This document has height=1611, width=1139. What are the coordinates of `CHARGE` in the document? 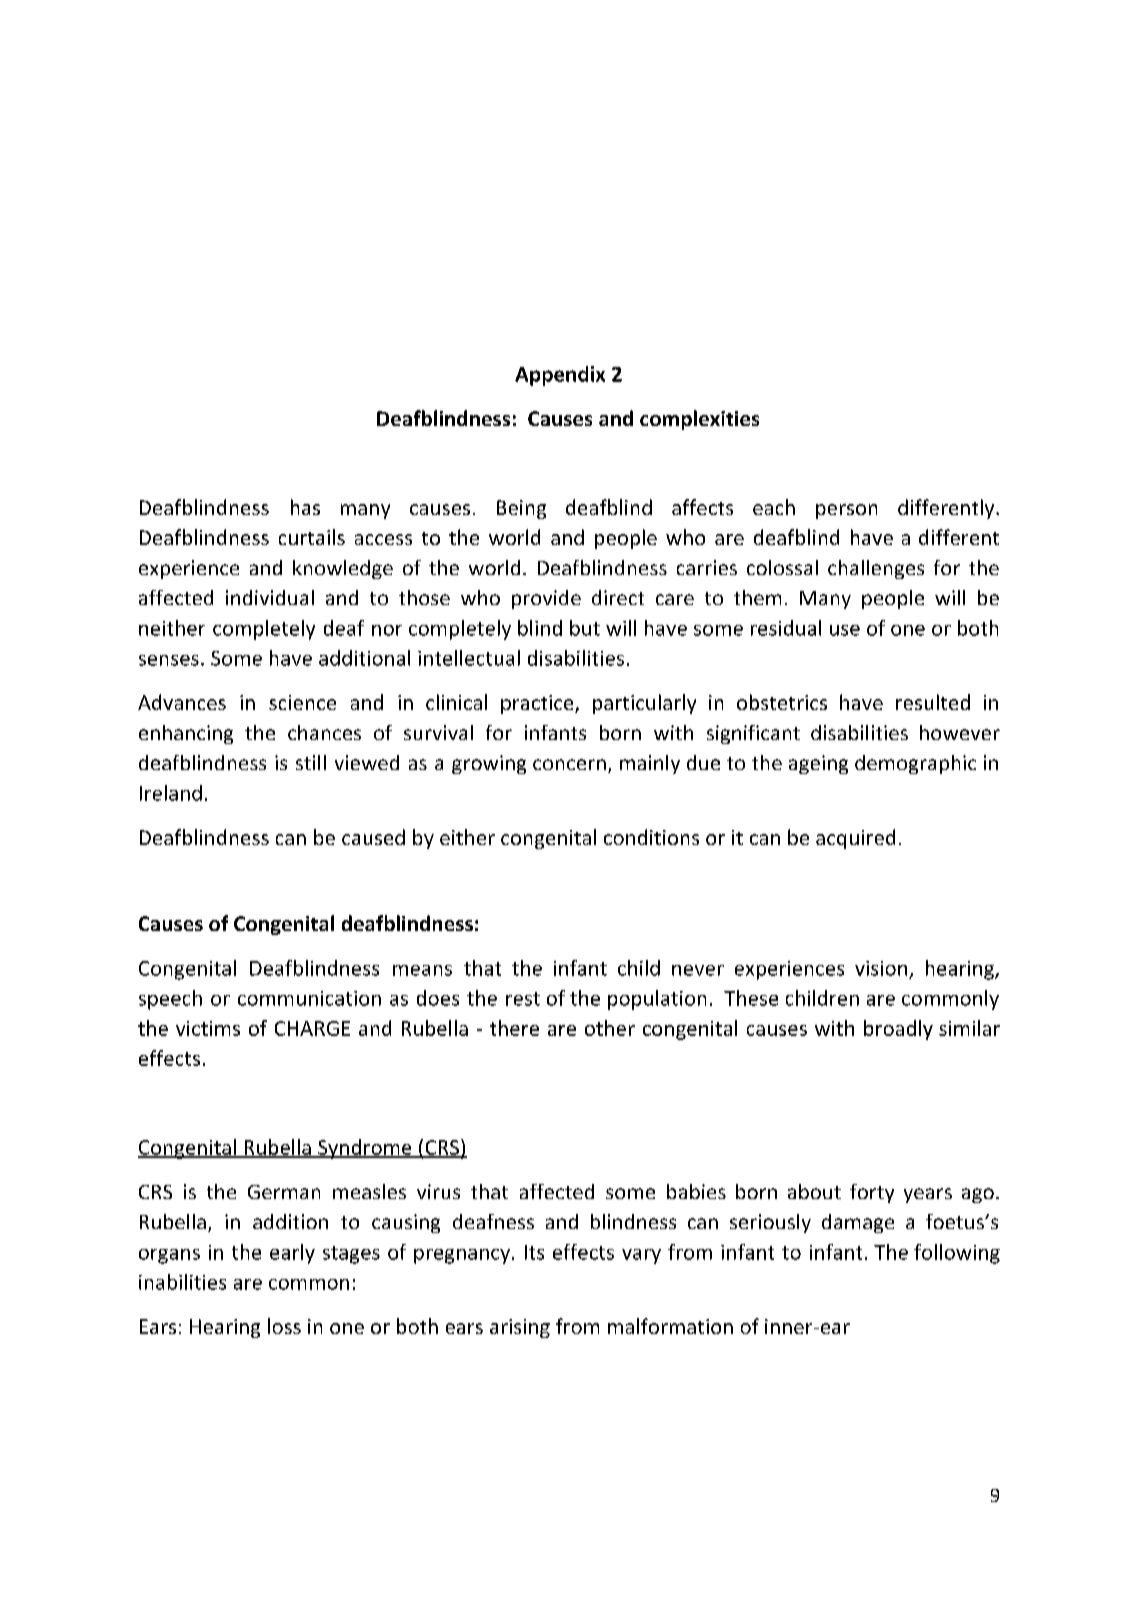 It's located at (312, 1028).
